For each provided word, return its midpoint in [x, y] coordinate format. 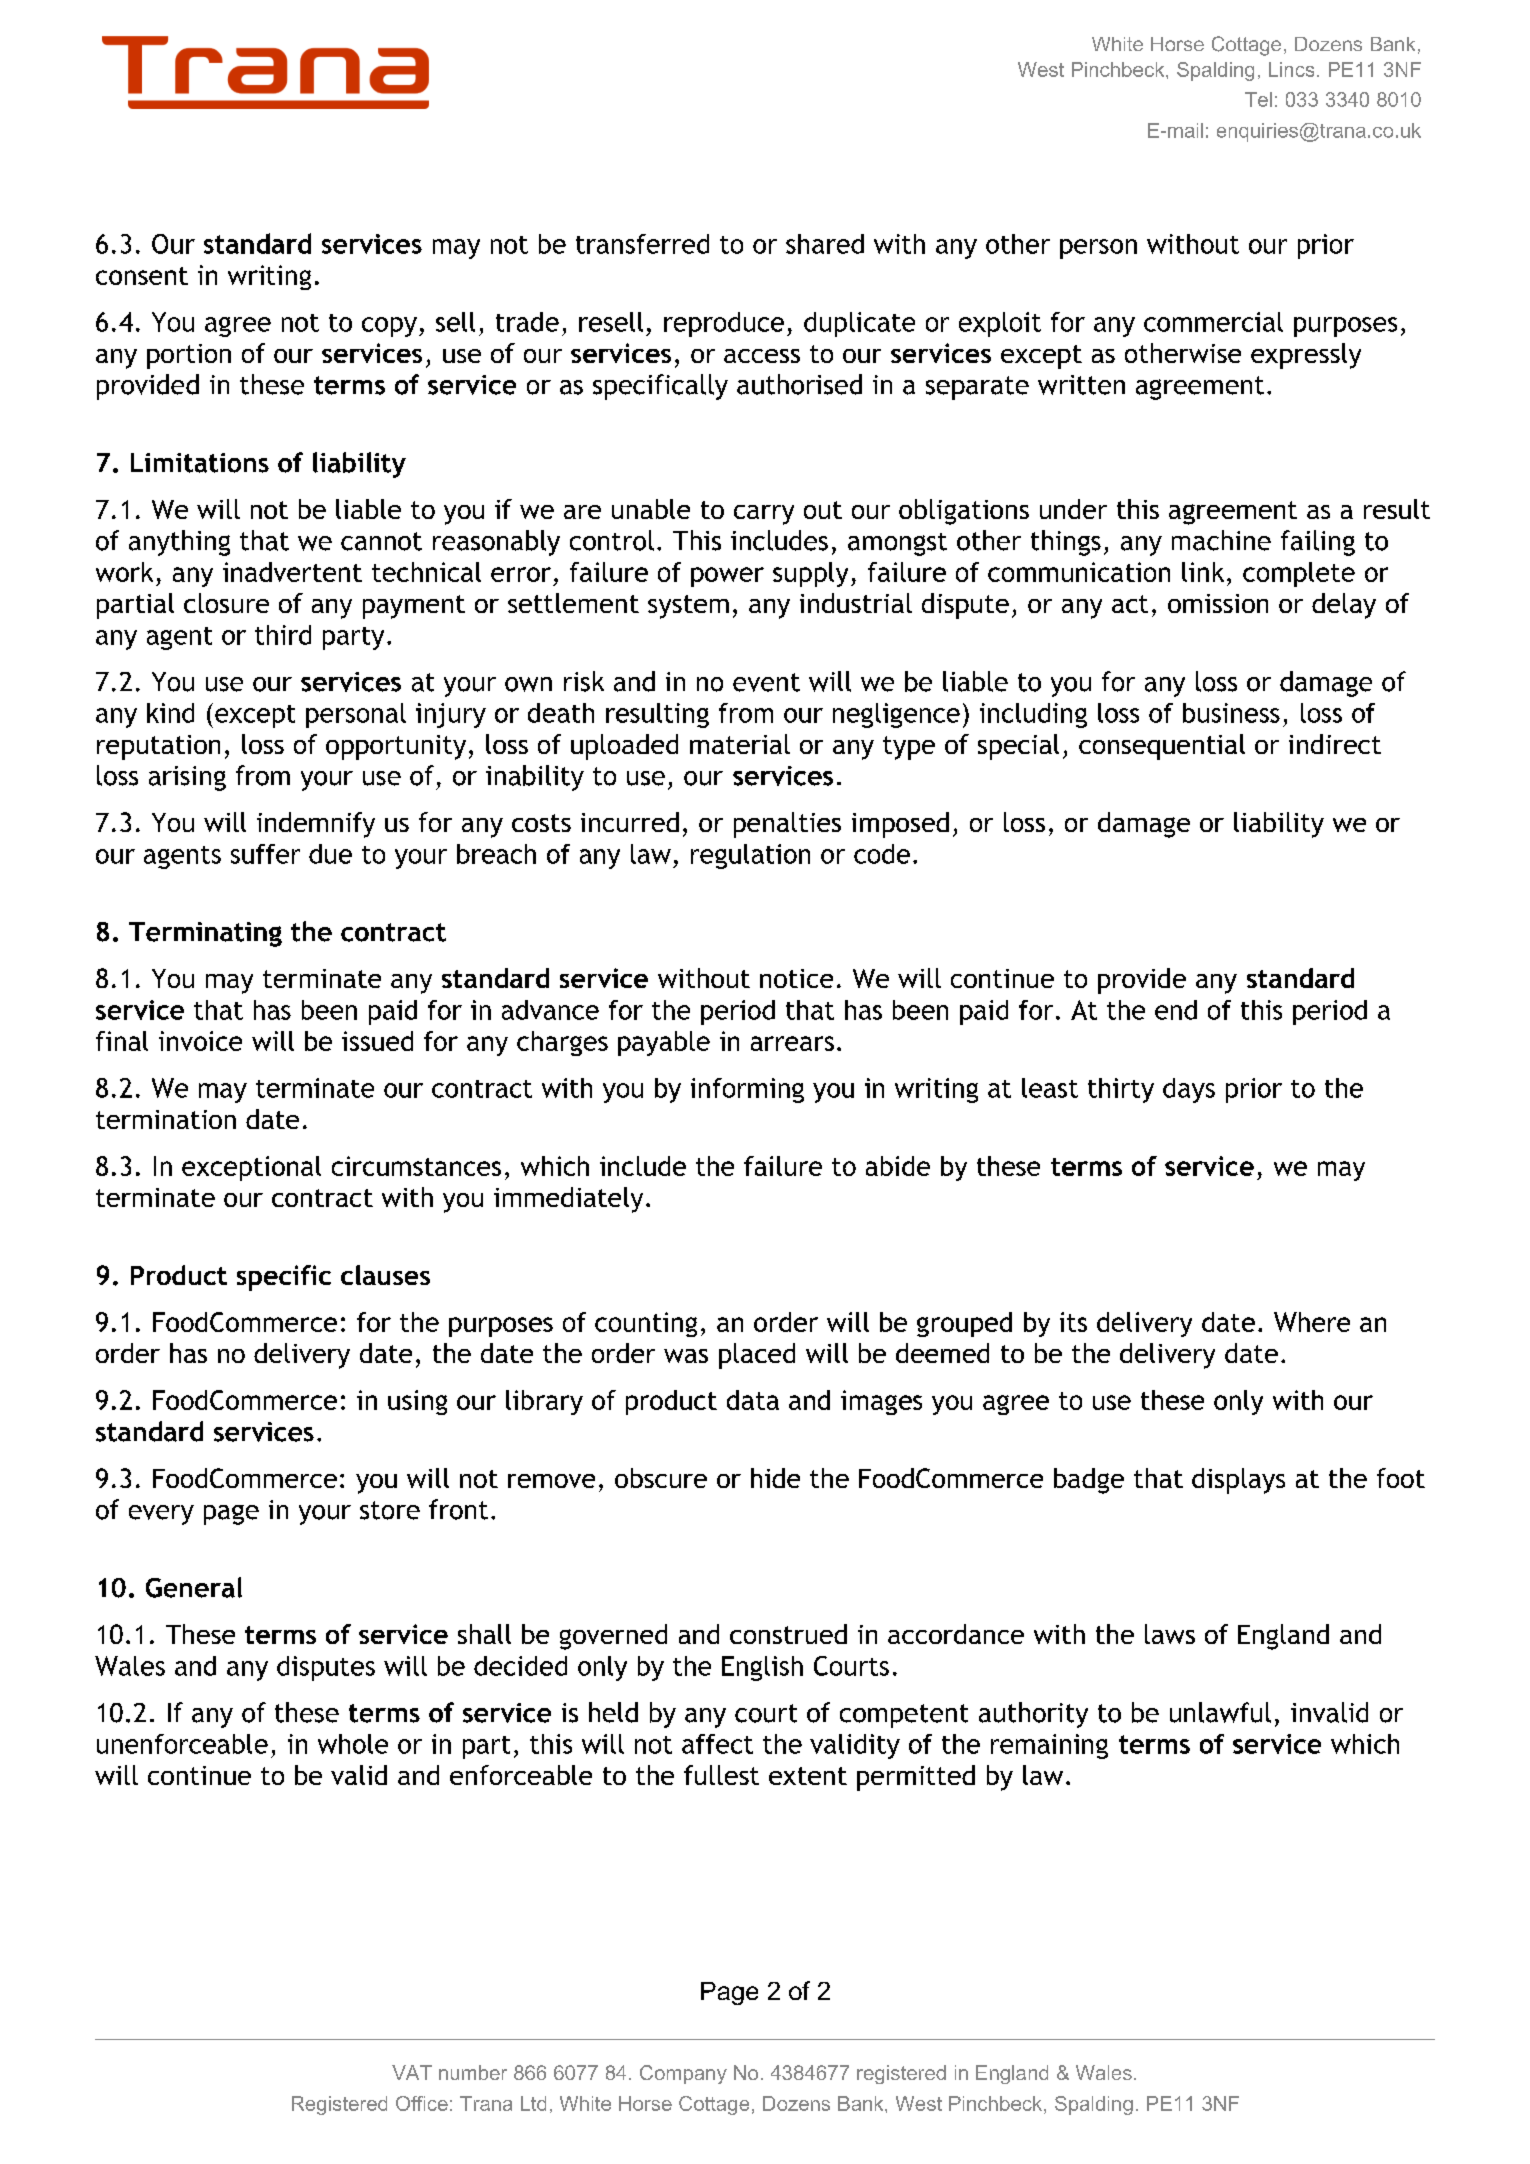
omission [1218, 603]
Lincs [1291, 69]
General [194, 1587]
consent [142, 276]
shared [825, 244]
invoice [200, 1041]
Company [683, 2074]
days [1189, 1090]
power [727, 577]
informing [747, 1090]
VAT [412, 2072]
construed [788, 1634]
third [283, 635]
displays [1238, 1481]
